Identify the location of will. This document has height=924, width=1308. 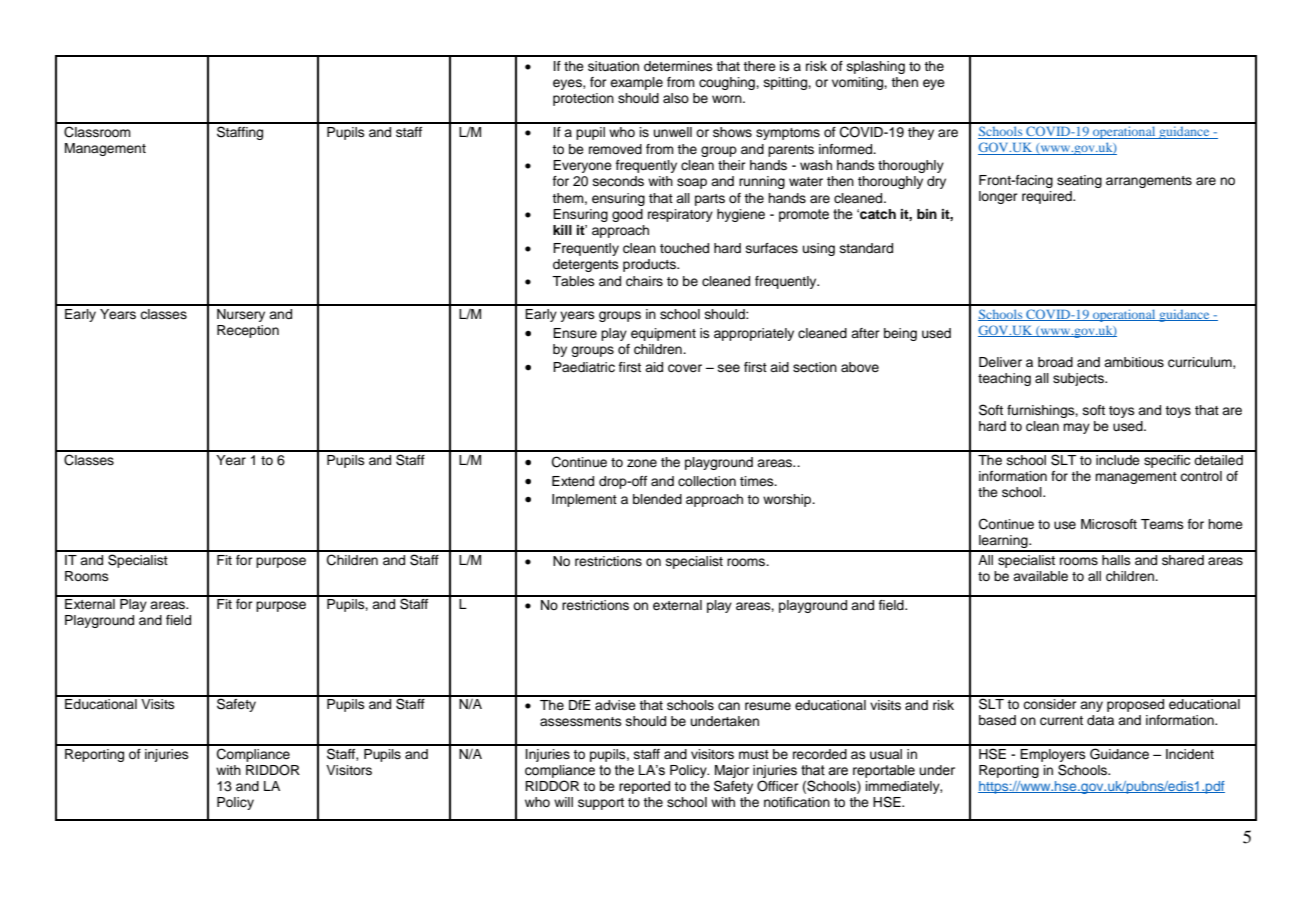
(563, 802).
